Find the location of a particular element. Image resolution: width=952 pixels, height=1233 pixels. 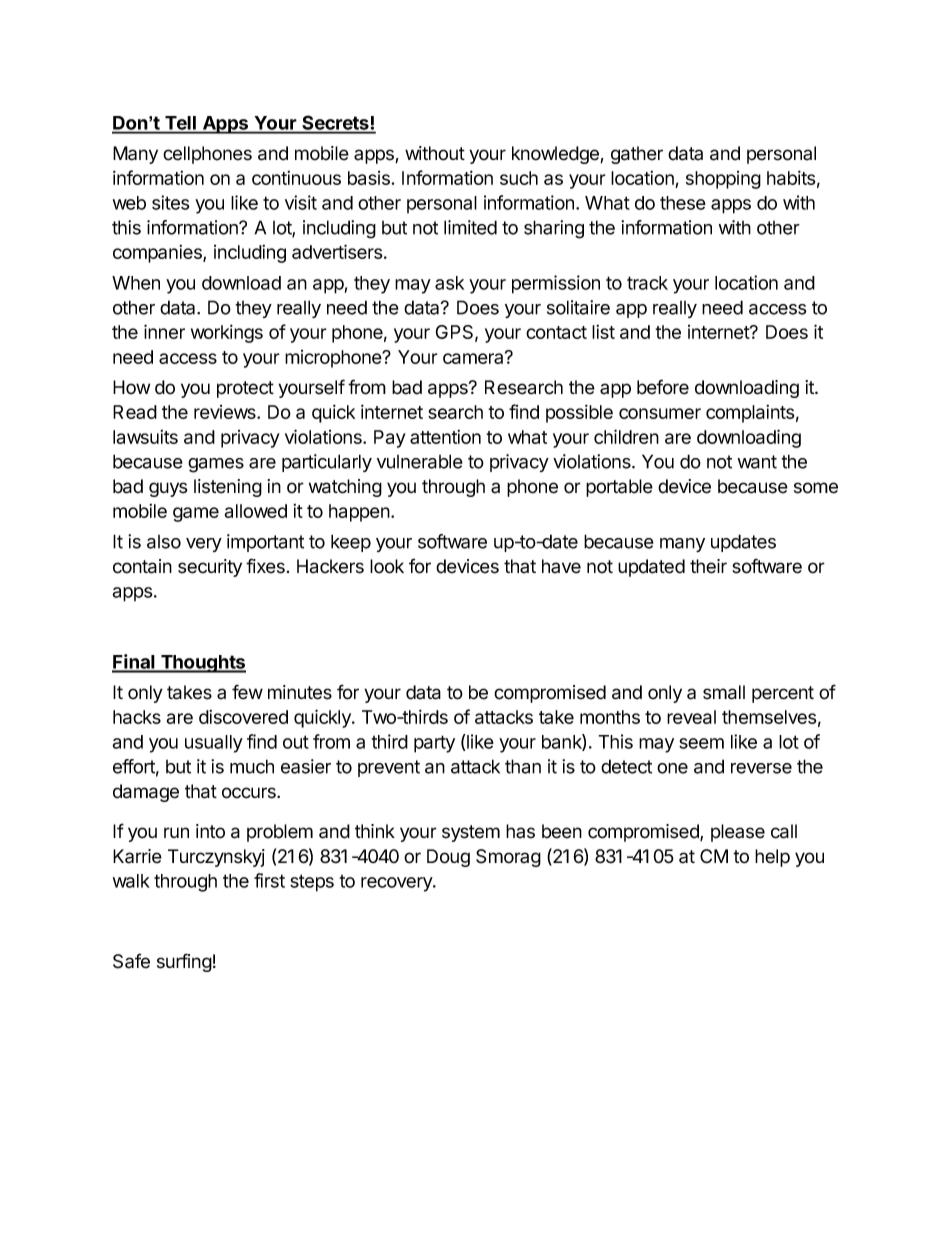

before is located at coordinates (663, 387).
